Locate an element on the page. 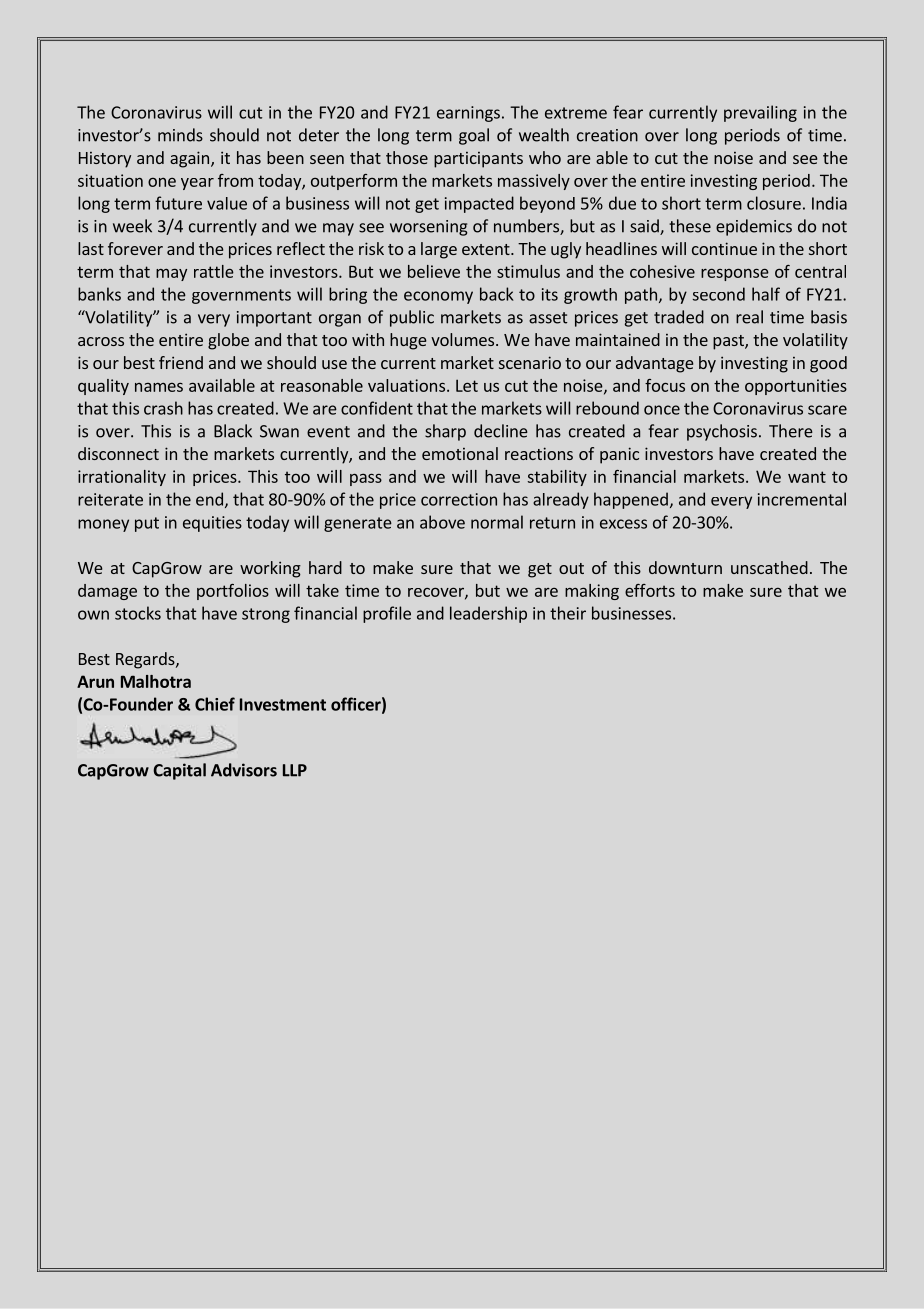 The height and width of the page is (1309, 924). Capital is located at coordinates (179, 771).
